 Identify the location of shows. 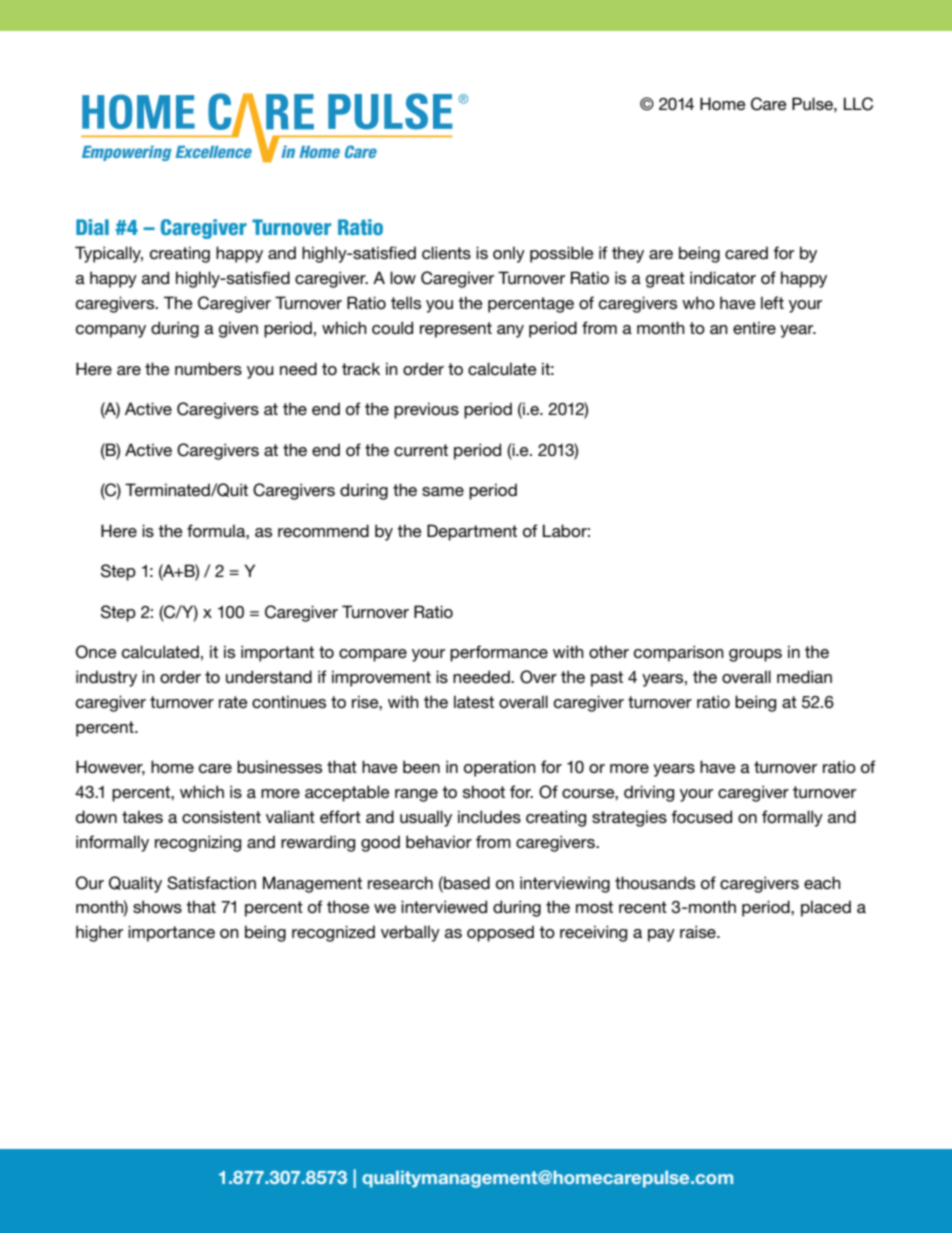
(157, 906).
